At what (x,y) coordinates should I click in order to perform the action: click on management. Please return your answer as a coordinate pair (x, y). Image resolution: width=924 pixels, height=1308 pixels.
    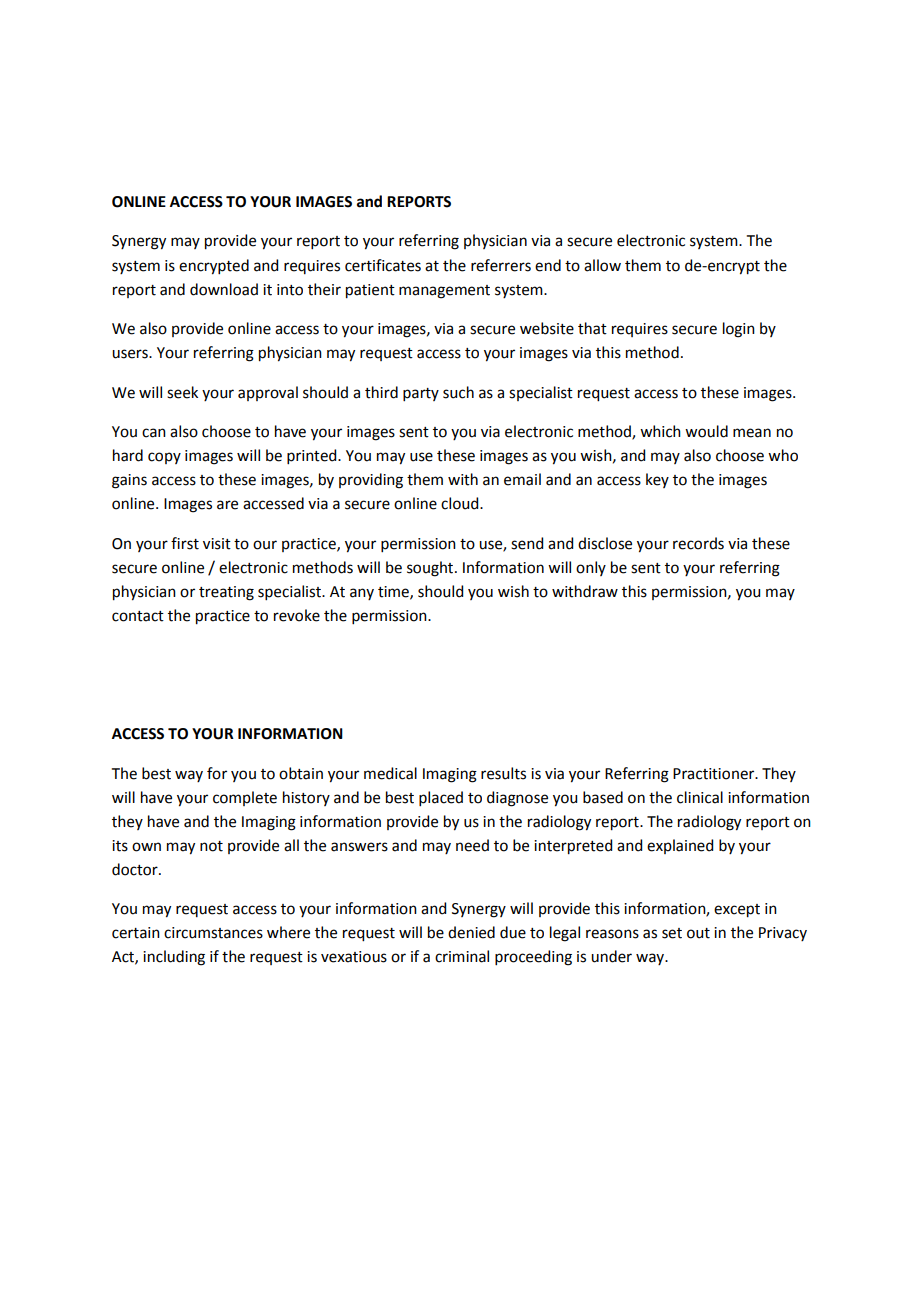
    Looking at the image, I should click on (444, 292).
